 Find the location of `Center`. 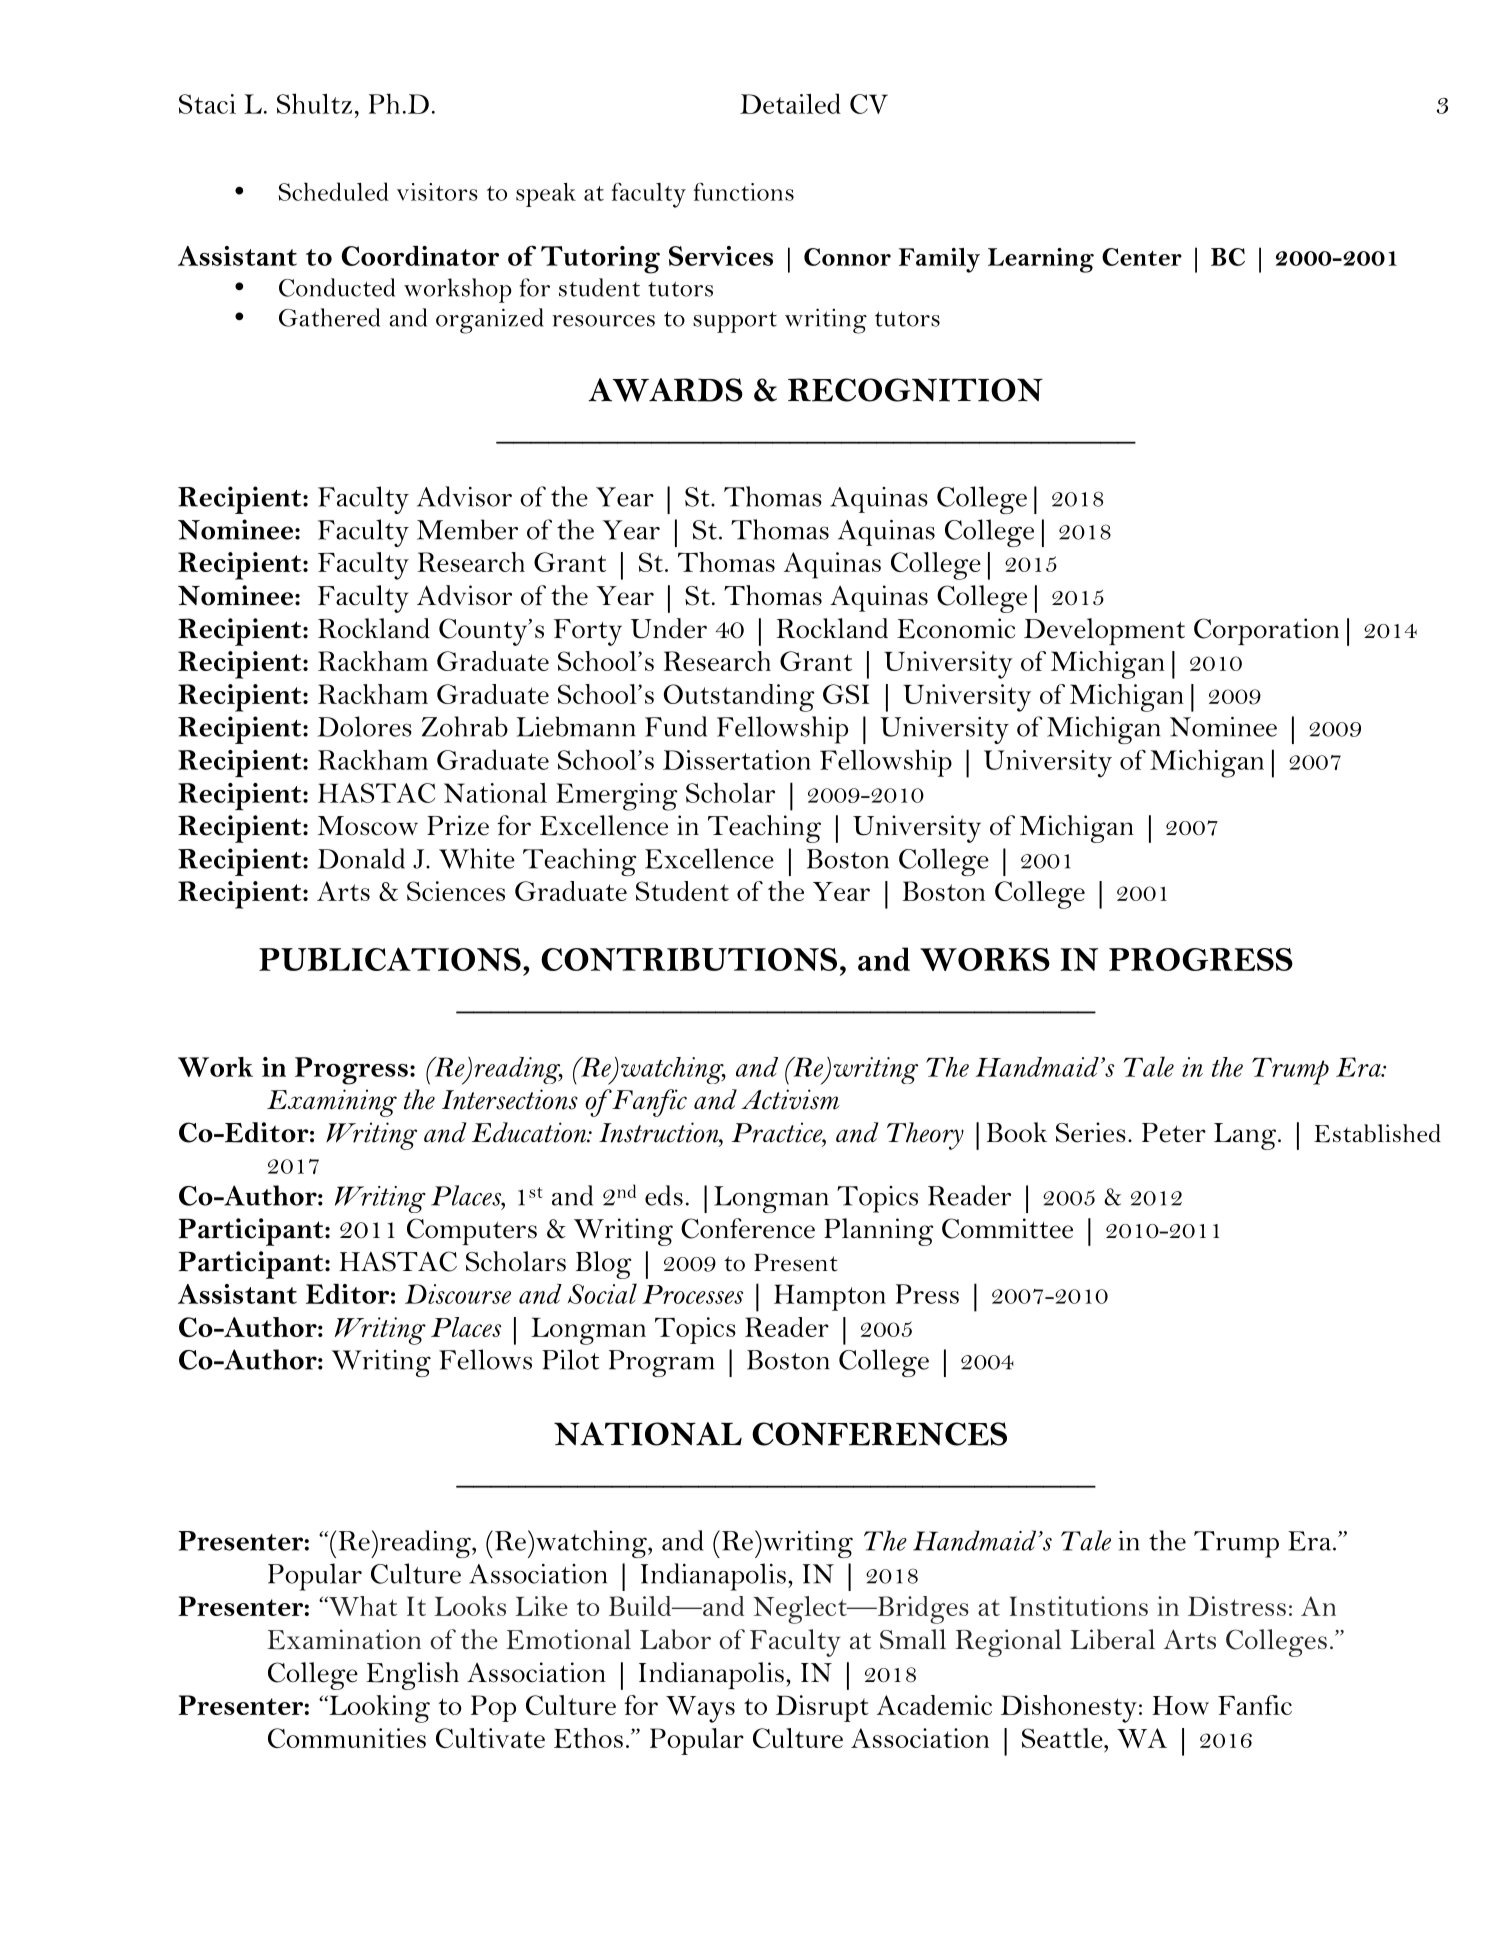

Center is located at coordinates (1142, 257).
